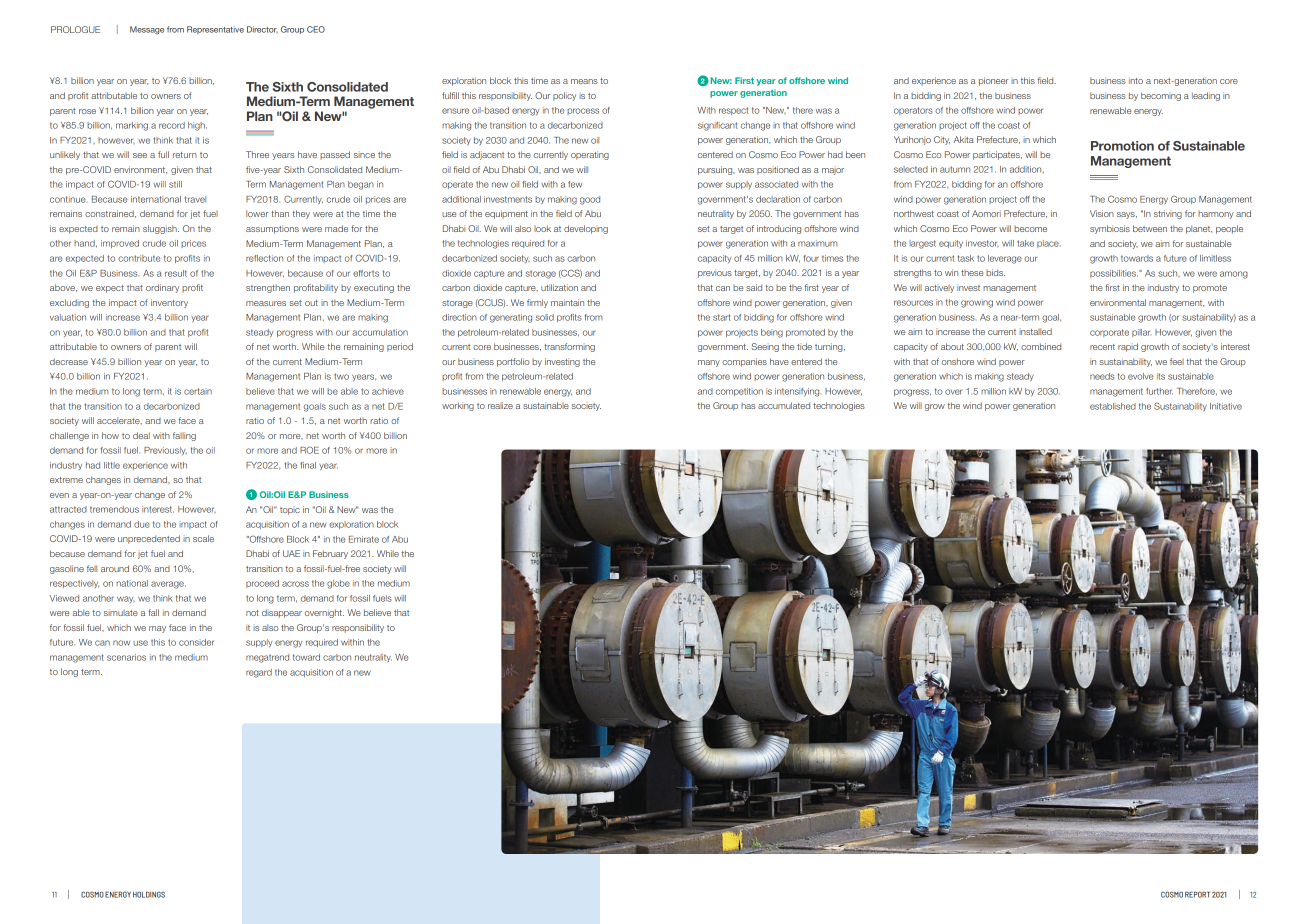 The height and width of the page is (924, 1308). Describe the element at coordinates (1113, 406) in the page. I see `established` at that location.
